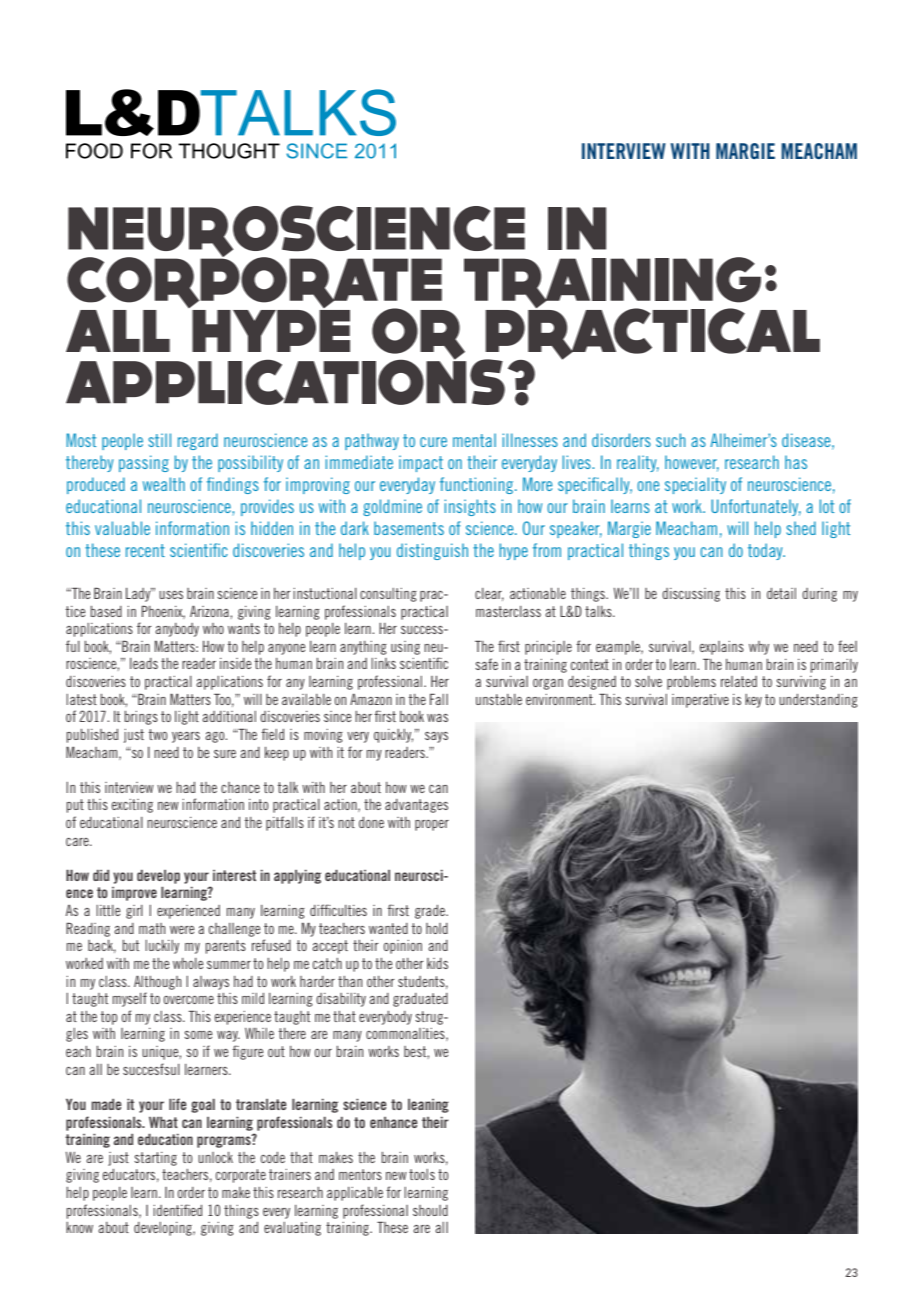 This screenshot has height=1308, width=924. What do you see at coordinates (437, 963) in the screenshot?
I see `kids` at bounding box center [437, 963].
